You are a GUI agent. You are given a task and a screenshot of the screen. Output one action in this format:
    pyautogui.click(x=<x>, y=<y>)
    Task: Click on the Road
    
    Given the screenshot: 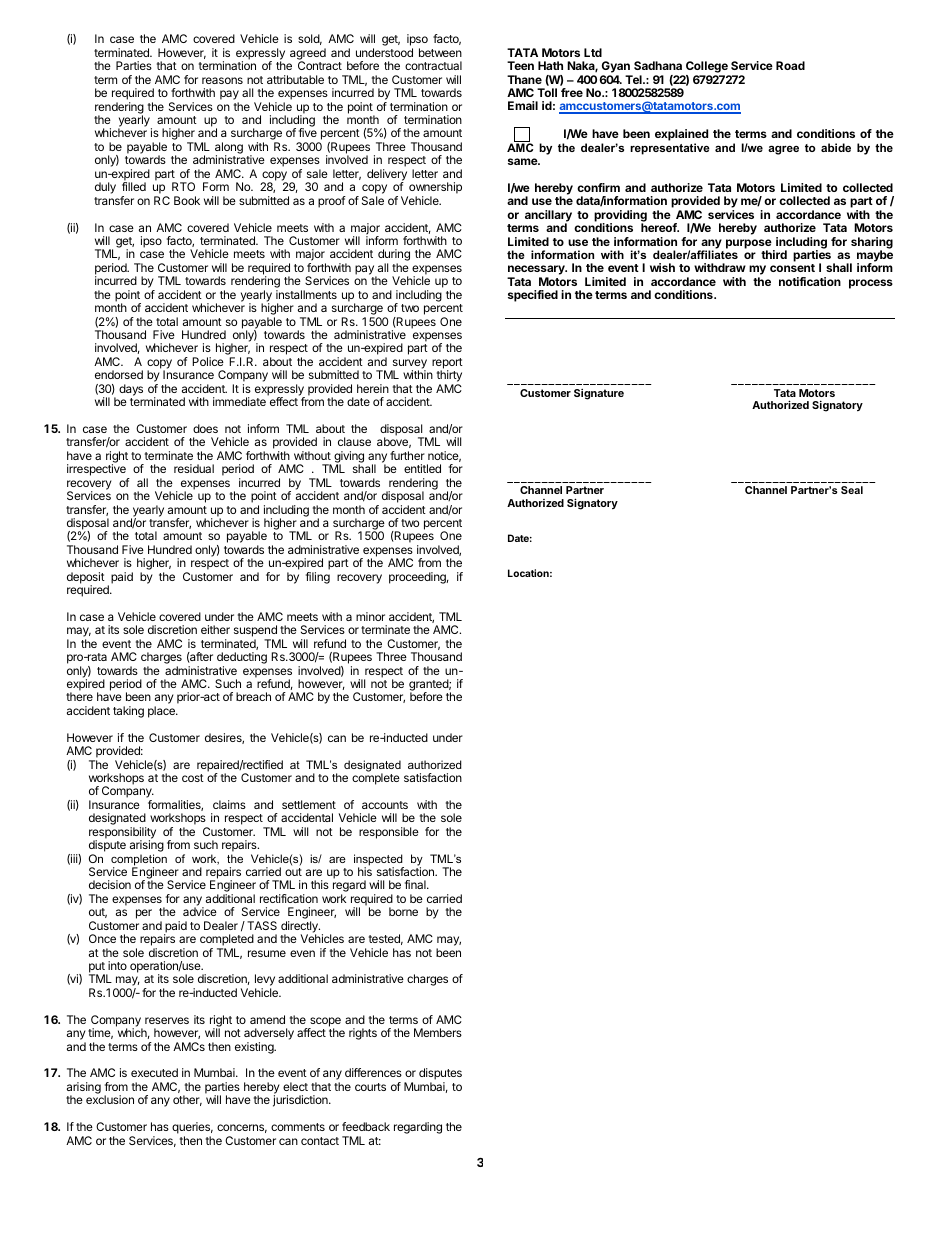 What is the action you would take?
    pyautogui.click(x=790, y=65)
